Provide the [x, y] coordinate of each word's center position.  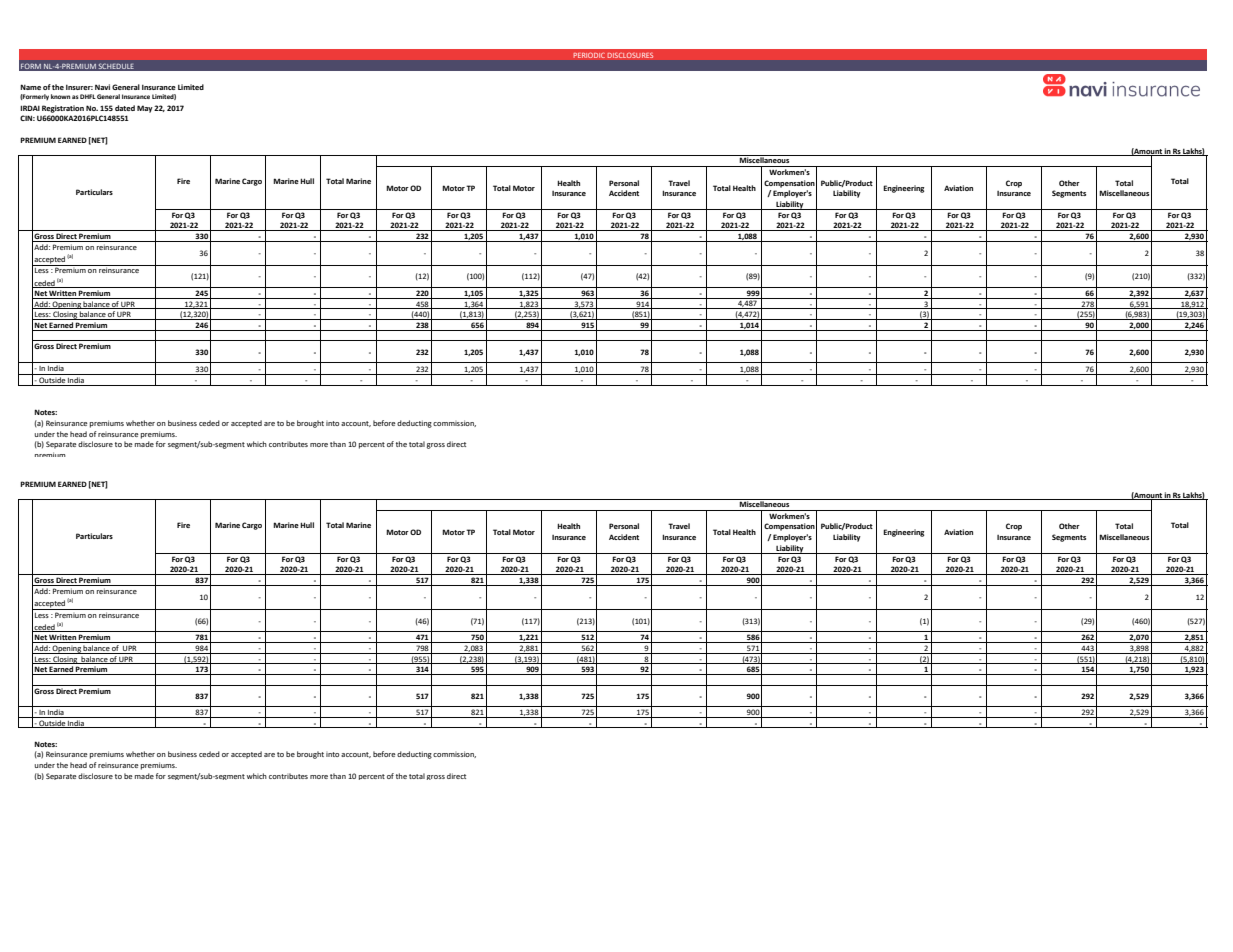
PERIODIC [589, 55]
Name [30, 87]
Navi [102, 87]
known [60, 96]
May [145, 109]
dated [125, 108]
